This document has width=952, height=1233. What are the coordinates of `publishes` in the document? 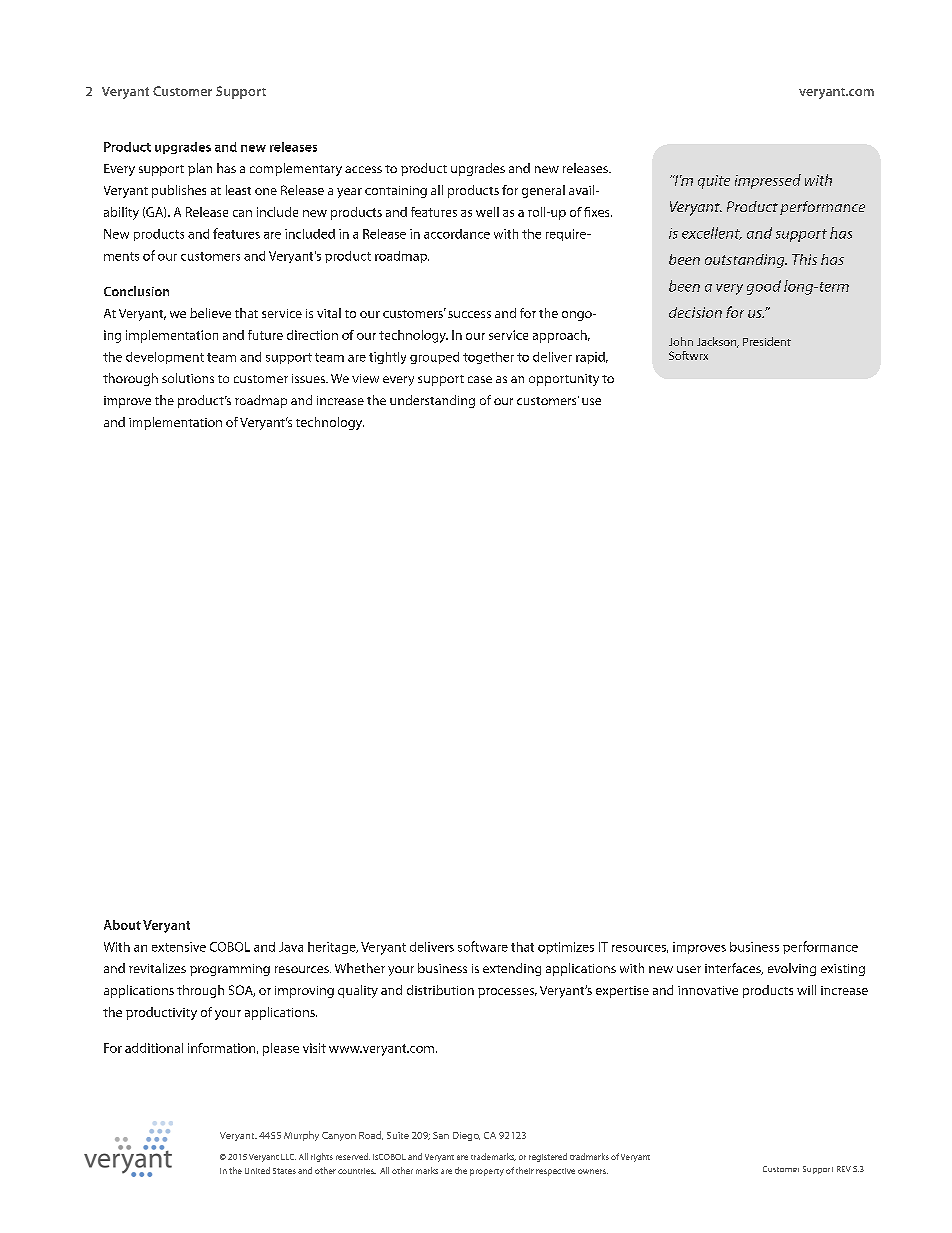 It's located at (179, 191).
